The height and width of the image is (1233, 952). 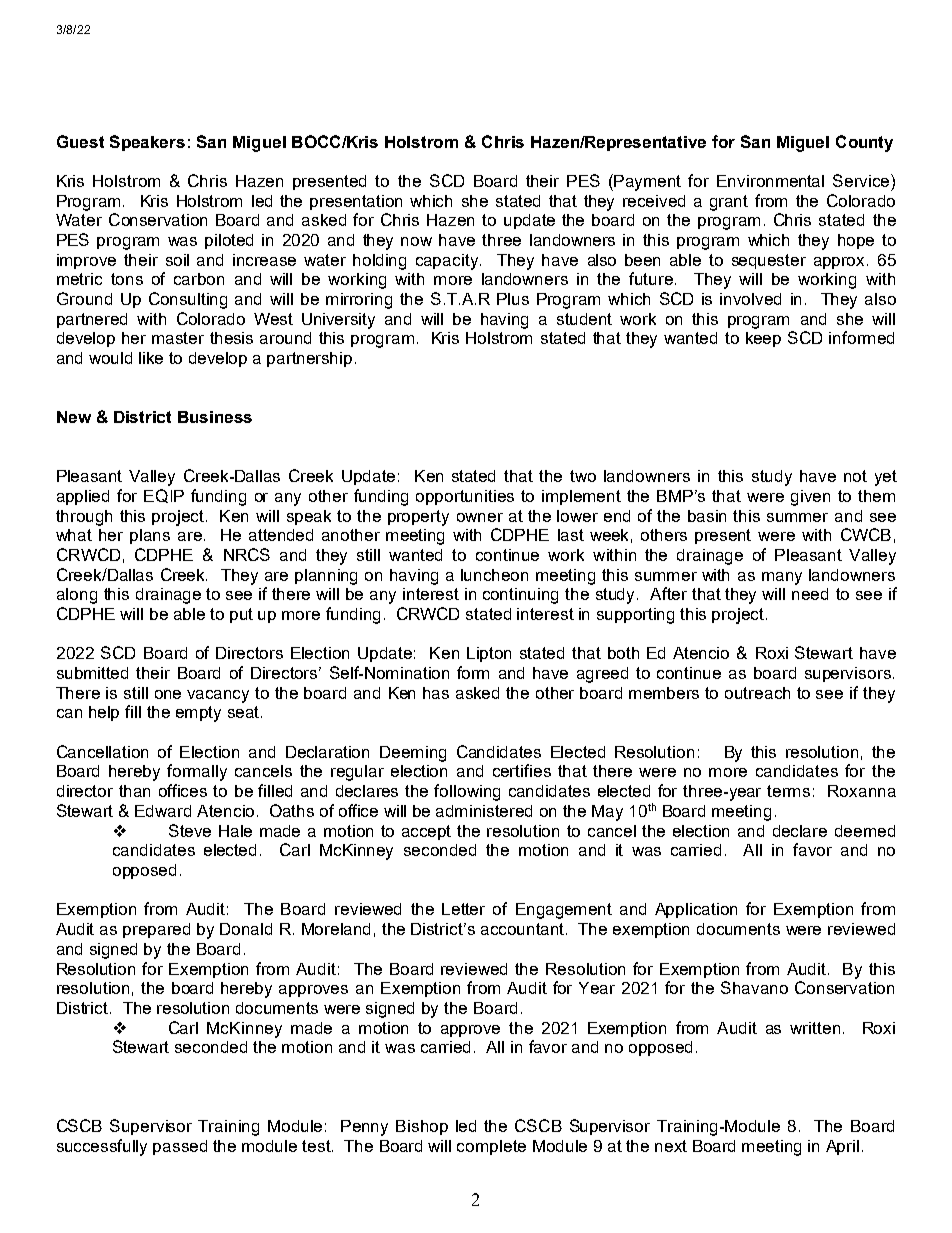 I want to click on complete, so click(x=491, y=1147).
